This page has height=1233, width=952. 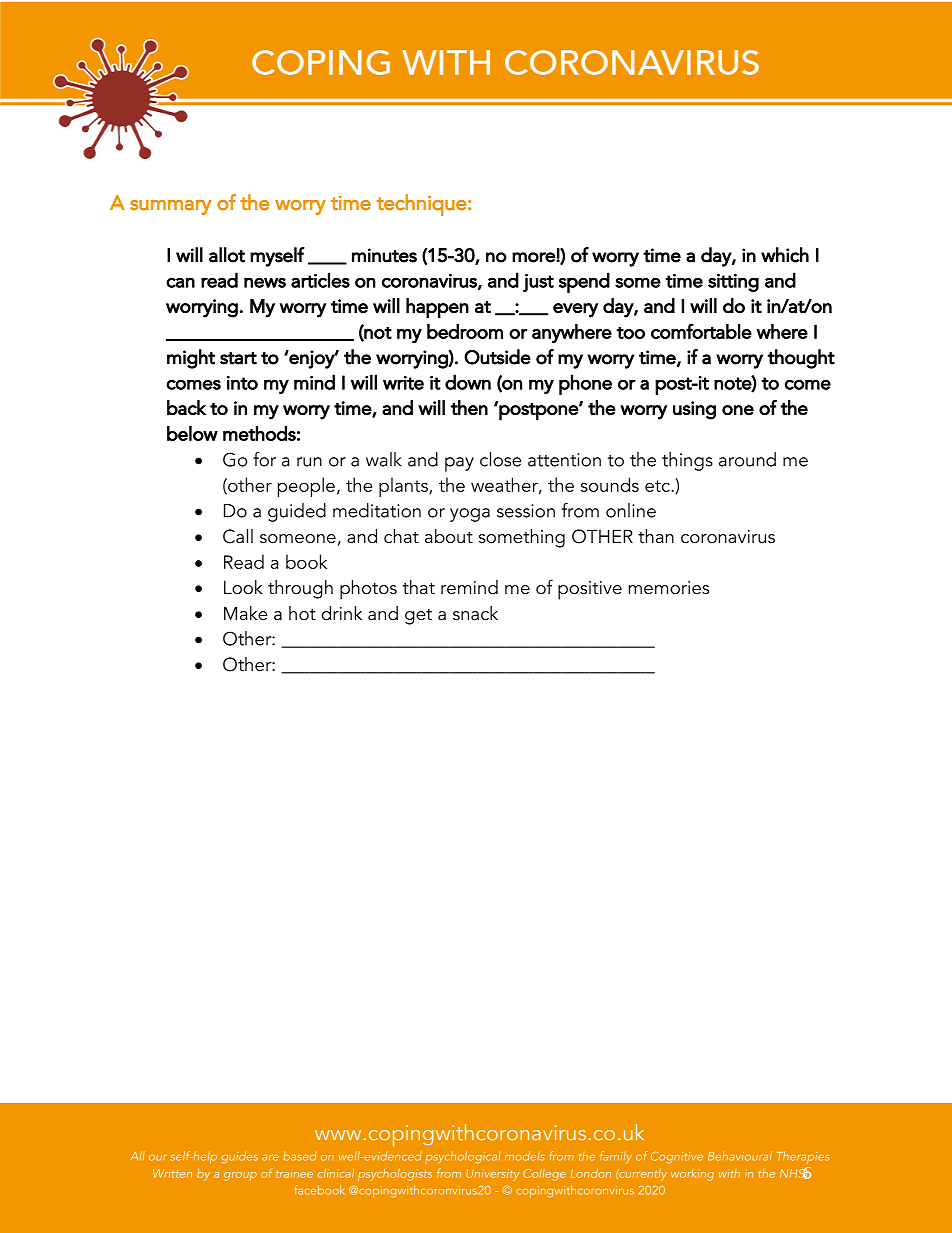 I want to click on working, so click(x=692, y=1175).
